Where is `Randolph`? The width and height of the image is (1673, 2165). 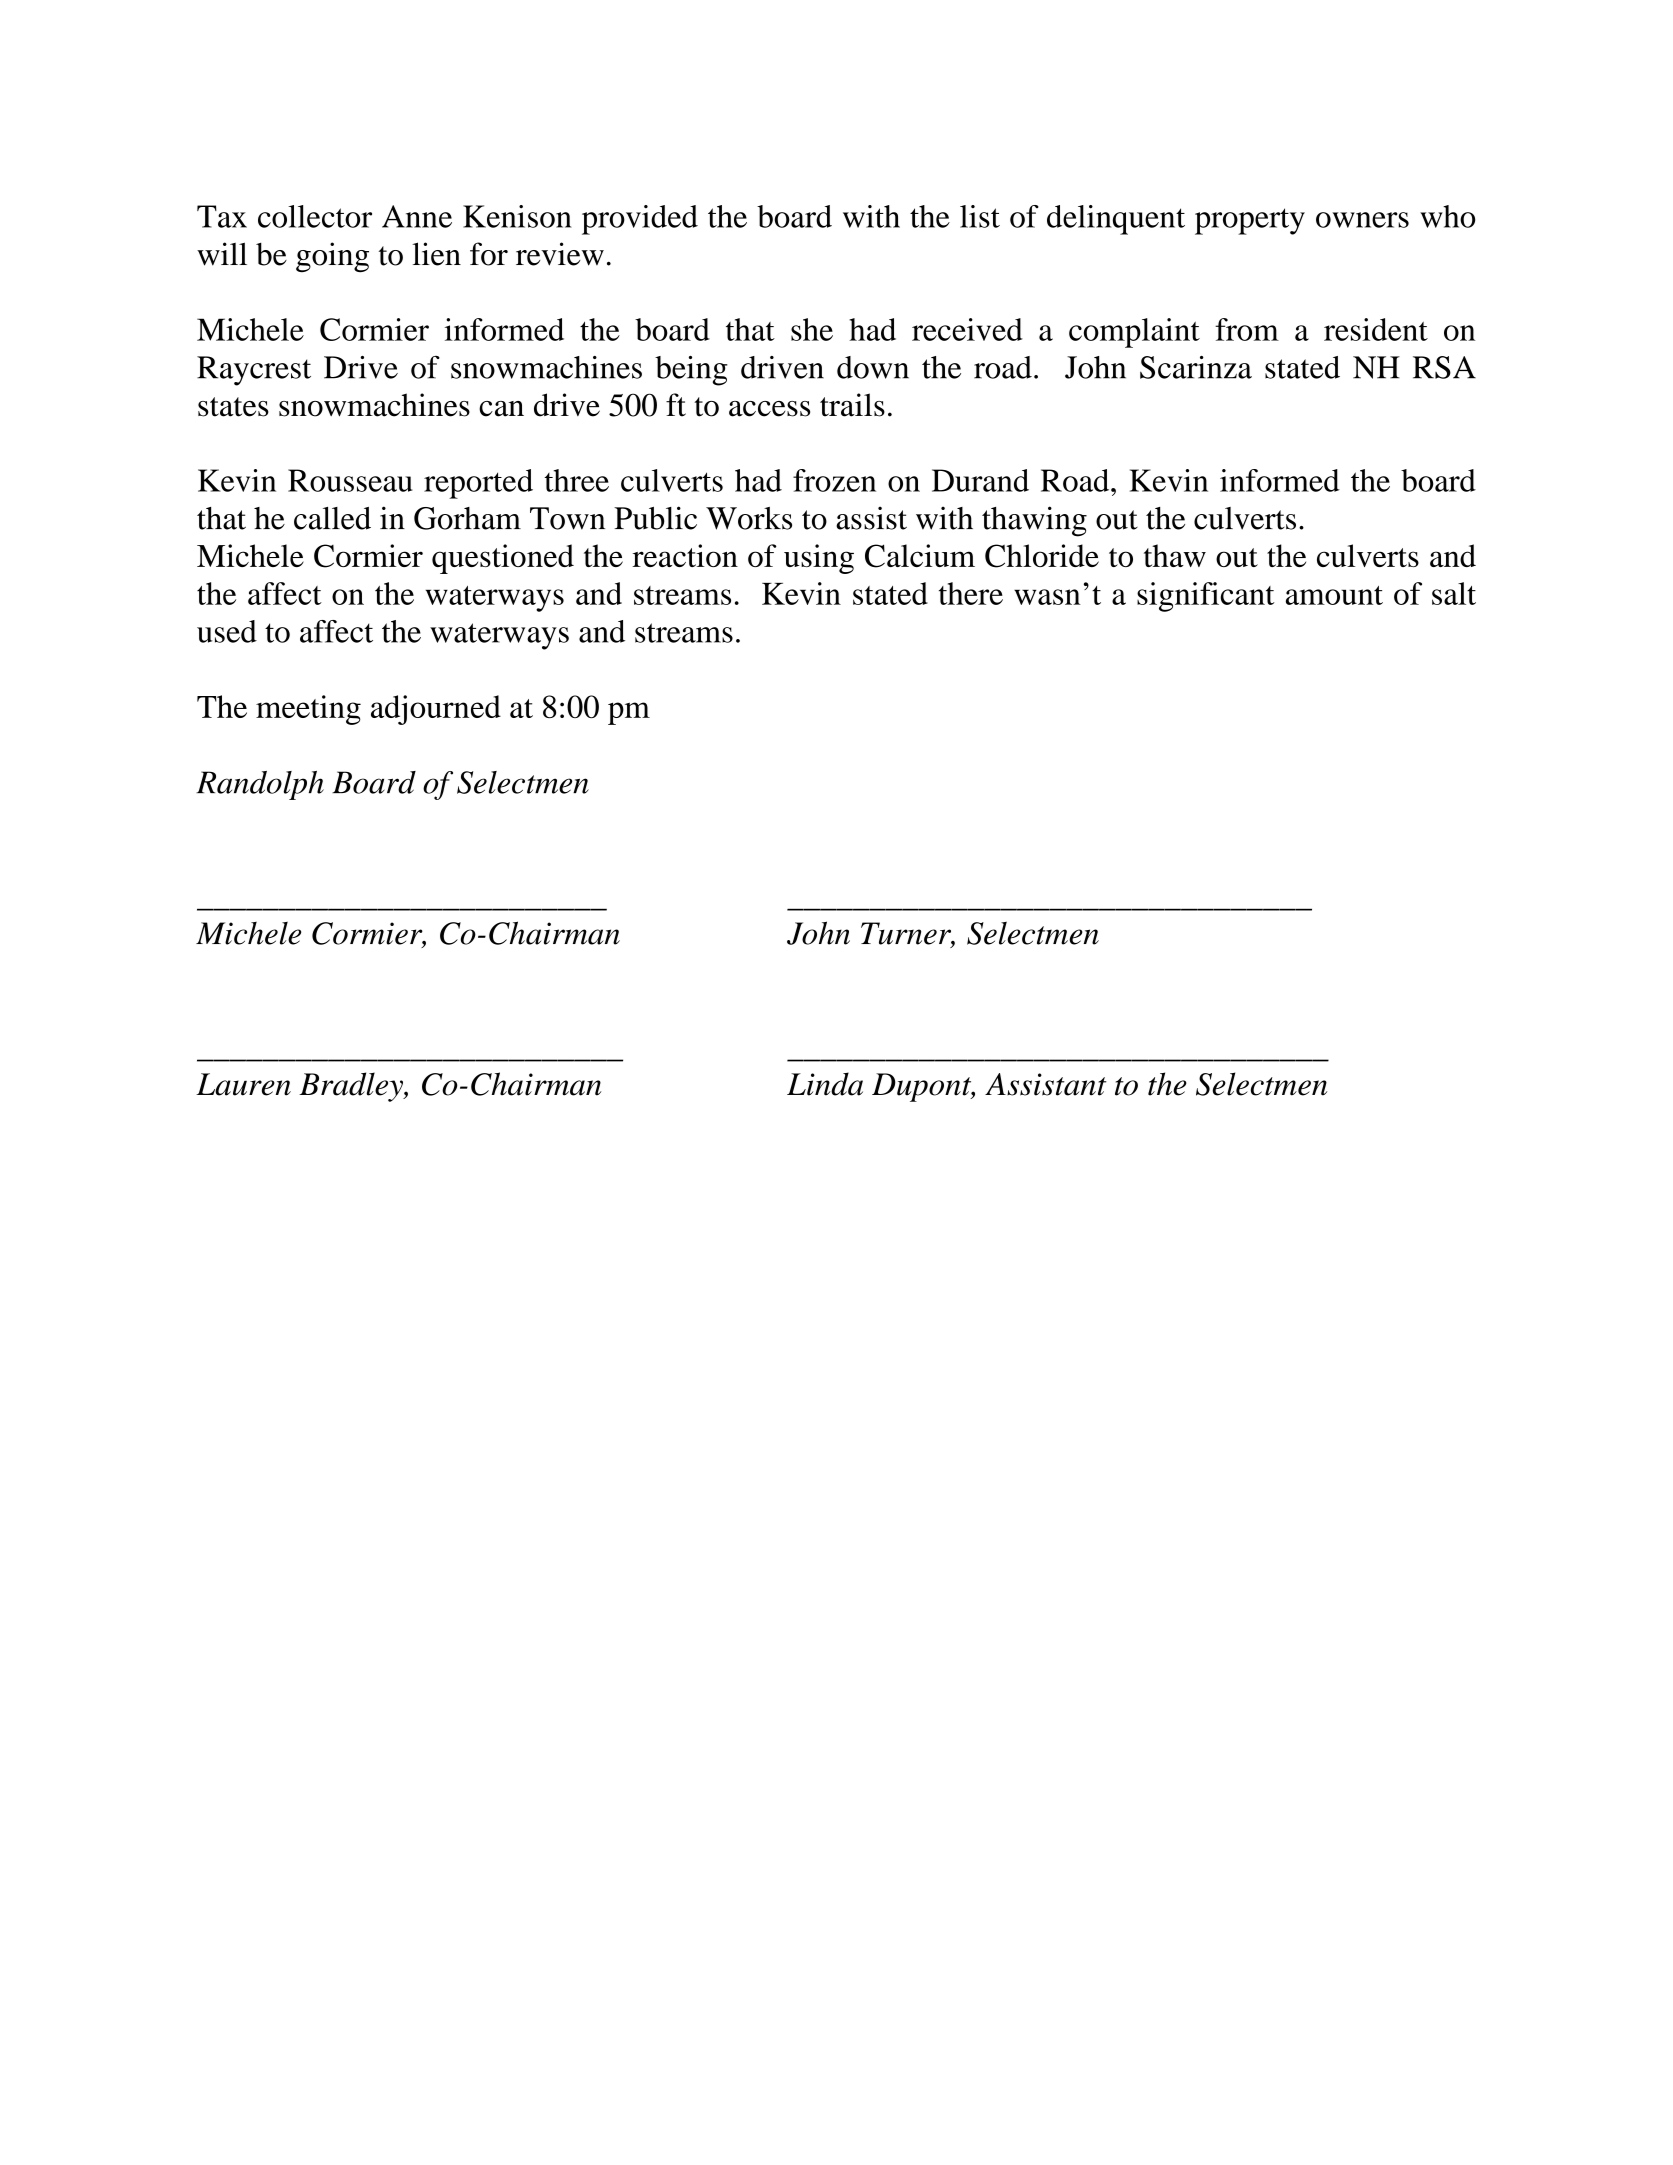 Randolph is located at coordinates (260, 785).
